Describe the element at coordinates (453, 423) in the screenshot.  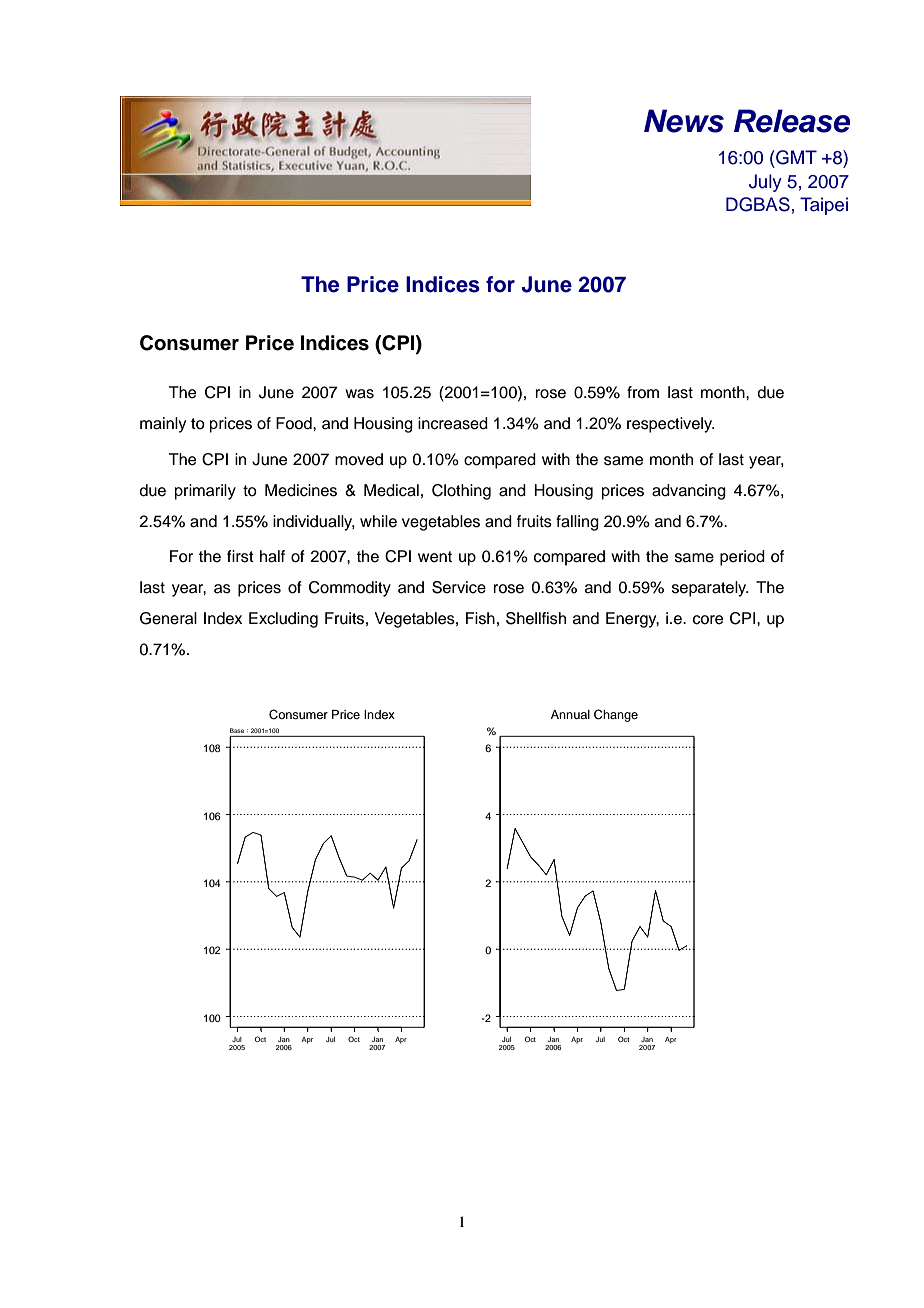
I see `increased` at that location.
